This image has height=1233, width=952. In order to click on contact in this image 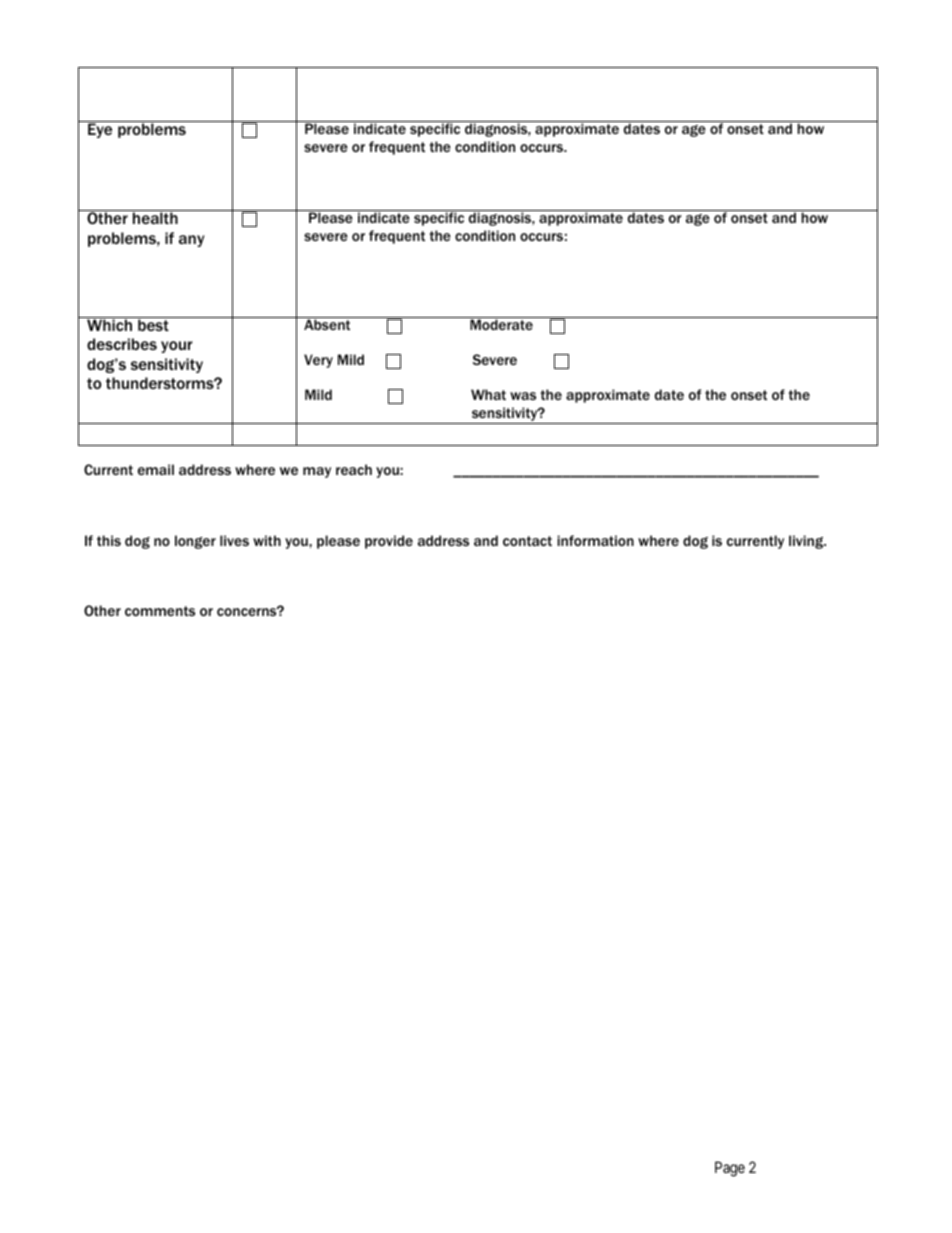, I will do `click(527, 541)`.
